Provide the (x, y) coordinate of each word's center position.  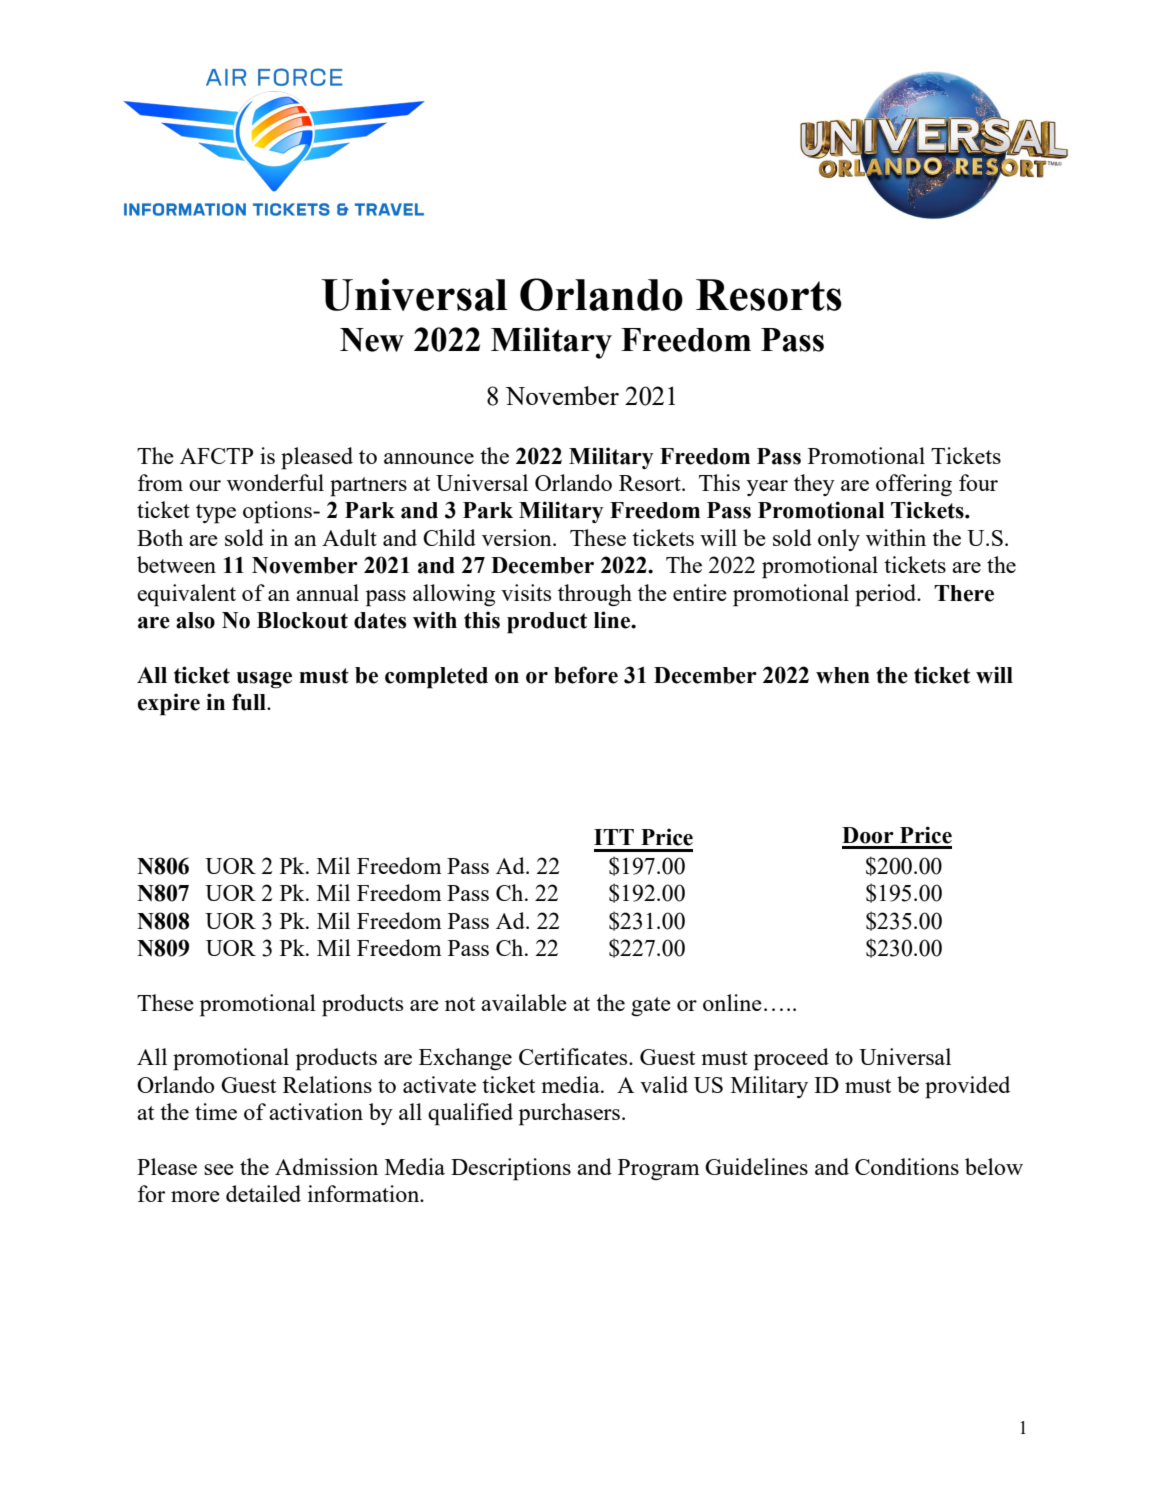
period (887, 595)
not (460, 1004)
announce (429, 458)
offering (914, 485)
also (195, 620)
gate (651, 1006)
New (372, 340)
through (595, 595)
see (219, 1169)
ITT (614, 837)
